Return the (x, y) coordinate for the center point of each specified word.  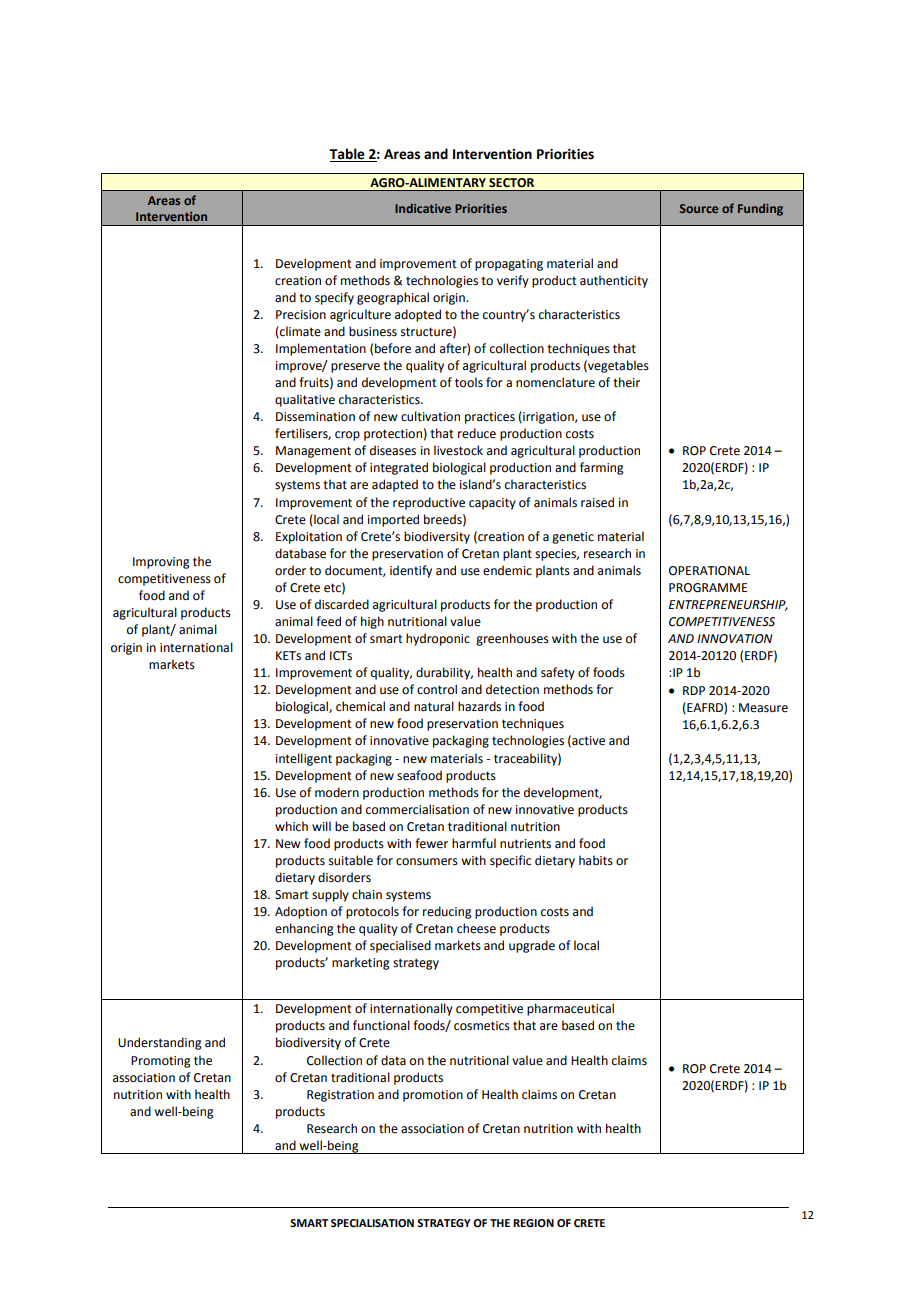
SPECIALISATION (372, 1223)
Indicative (423, 208)
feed (328, 621)
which (291, 826)
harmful (474, 843)
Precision (301, 315)
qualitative (305, 400)
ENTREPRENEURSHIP (728, 605)
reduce (477, 433)
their (626, 382)
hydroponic (438, 639)
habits (596, 860)
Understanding (160, 1043)
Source (699, 208)
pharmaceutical (570, 1009)
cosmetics (482, 1026)
